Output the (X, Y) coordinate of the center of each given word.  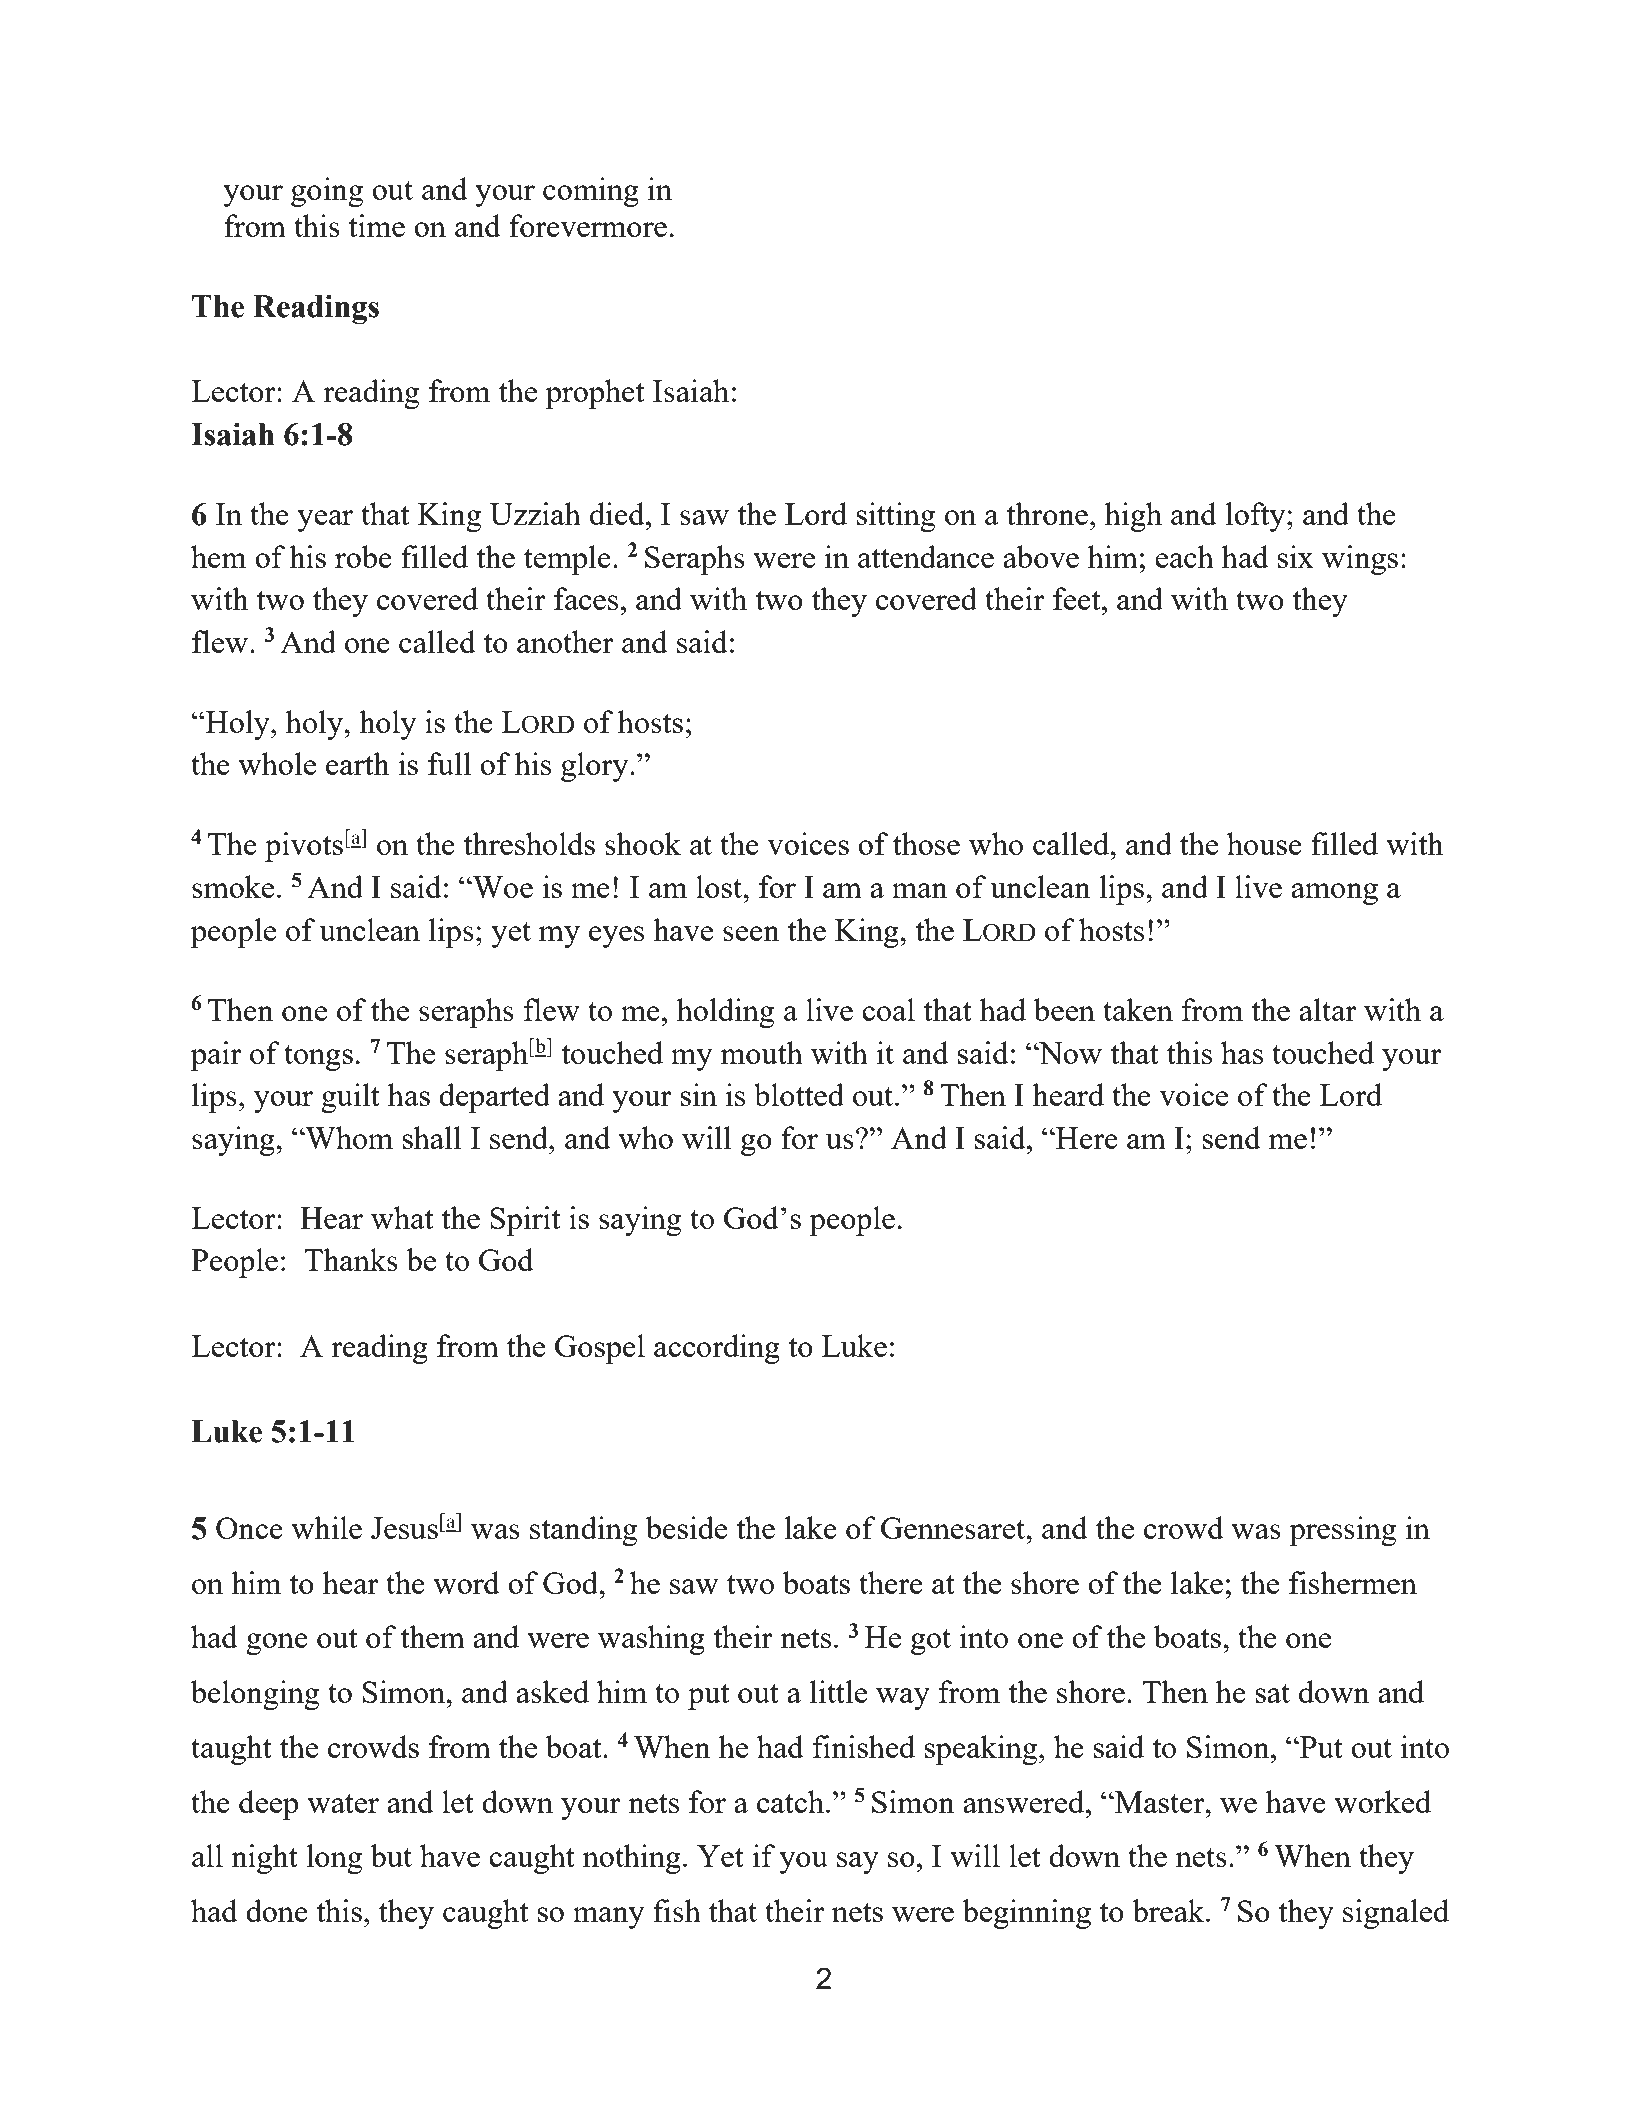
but (391, 1855)
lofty (1256, 517)
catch (790, 1801)
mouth (761, 1052)
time (376, 225)
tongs (318, 1058)
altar (1328, 1009)
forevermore (588, 225)
